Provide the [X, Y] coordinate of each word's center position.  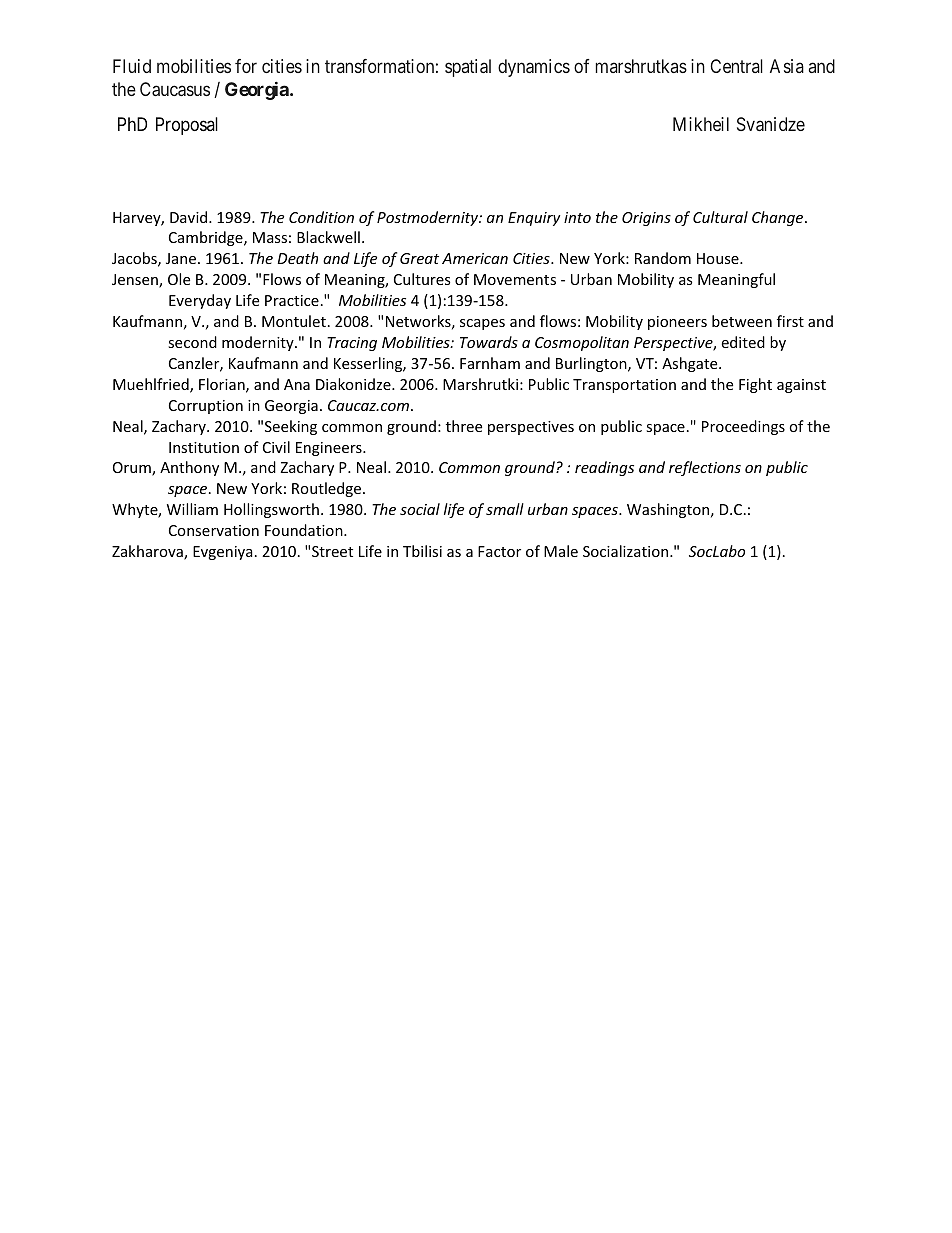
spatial [468, 68]
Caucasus [175, 89]
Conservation [214, 530]
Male [561, 551]
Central [736, 66]
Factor [499, 551]
